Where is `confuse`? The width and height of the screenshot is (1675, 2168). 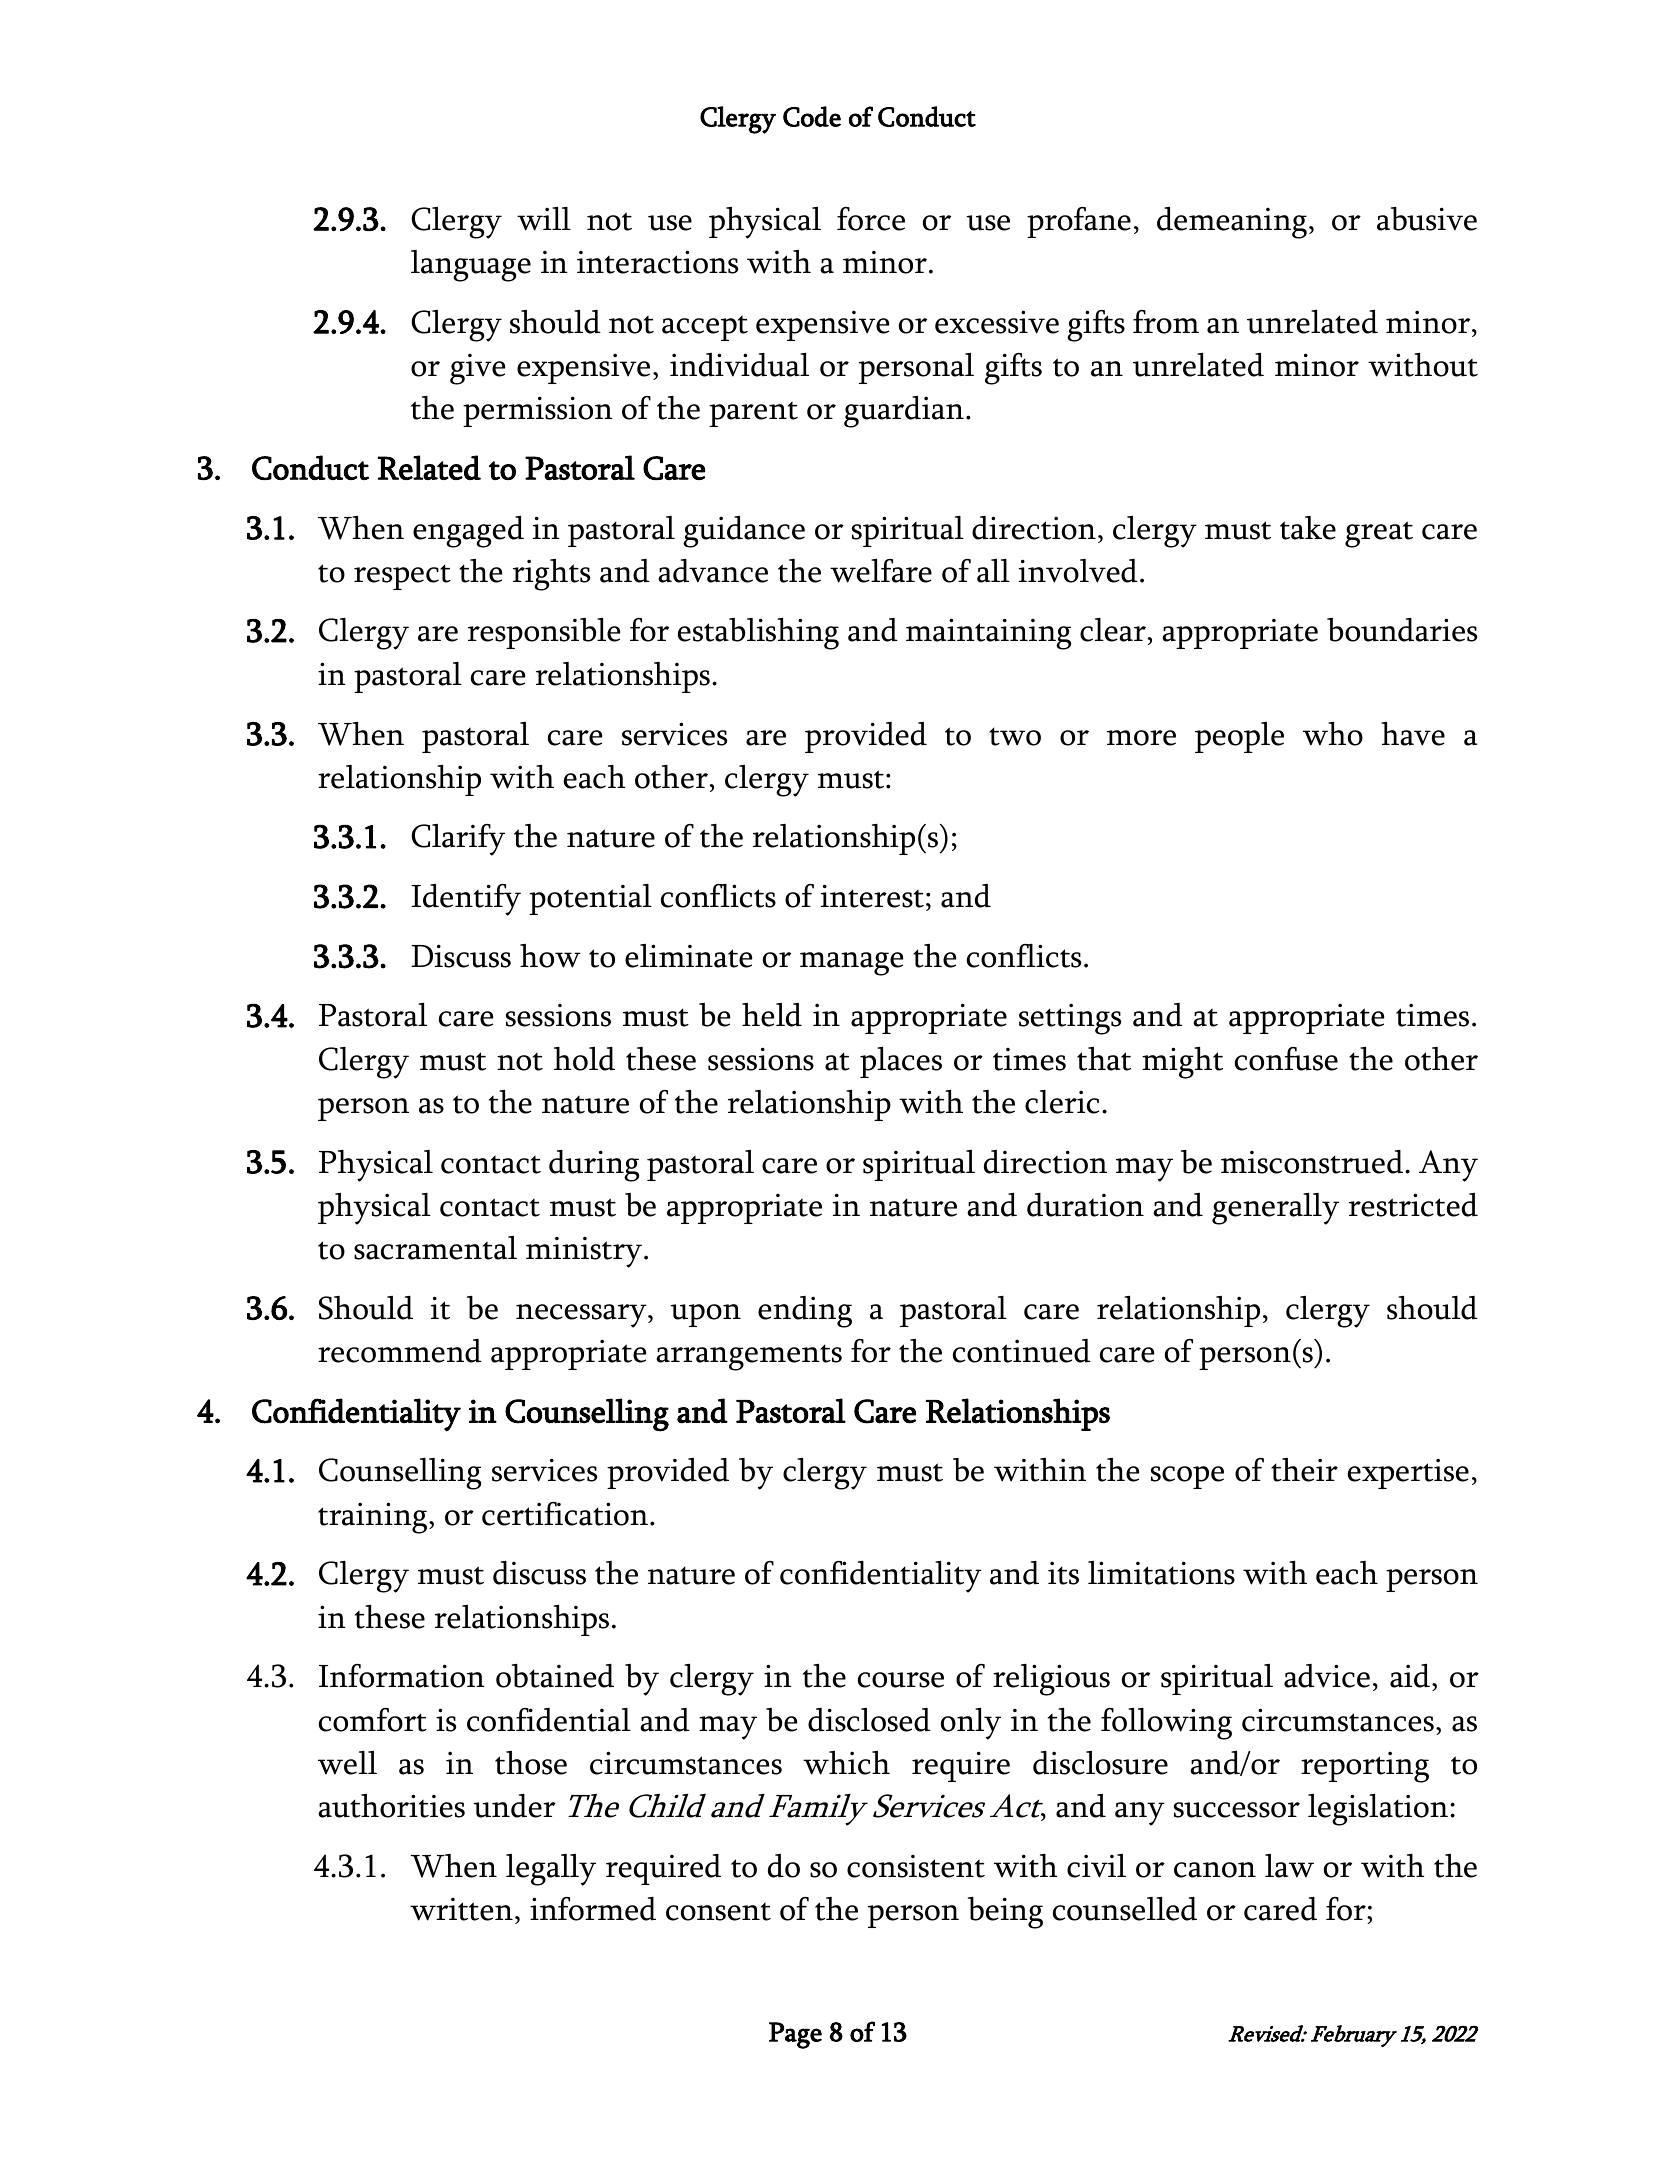 confuse is located at coordinates (1286, 1059).
